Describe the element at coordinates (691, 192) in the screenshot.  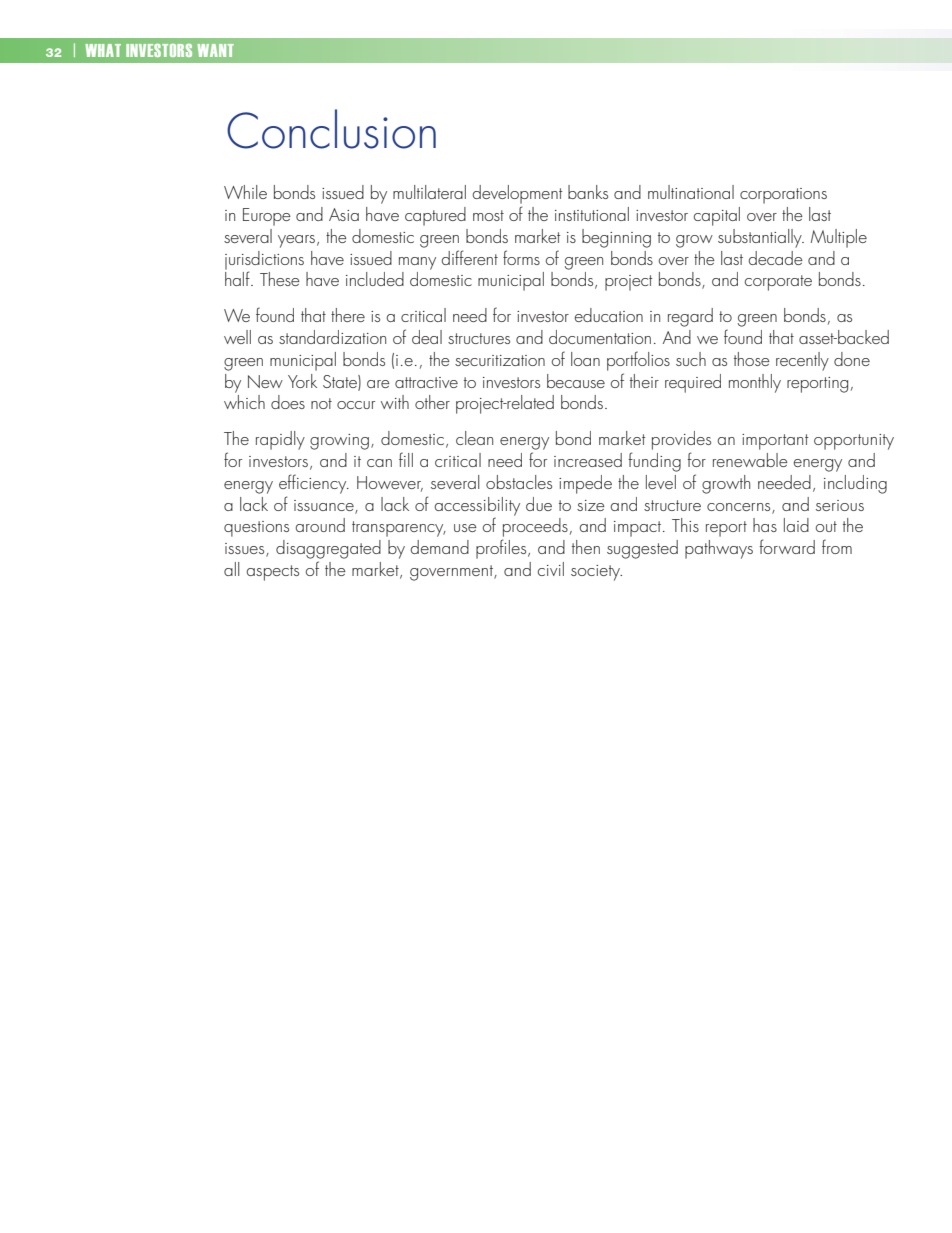
I see `multinational` at that location.
